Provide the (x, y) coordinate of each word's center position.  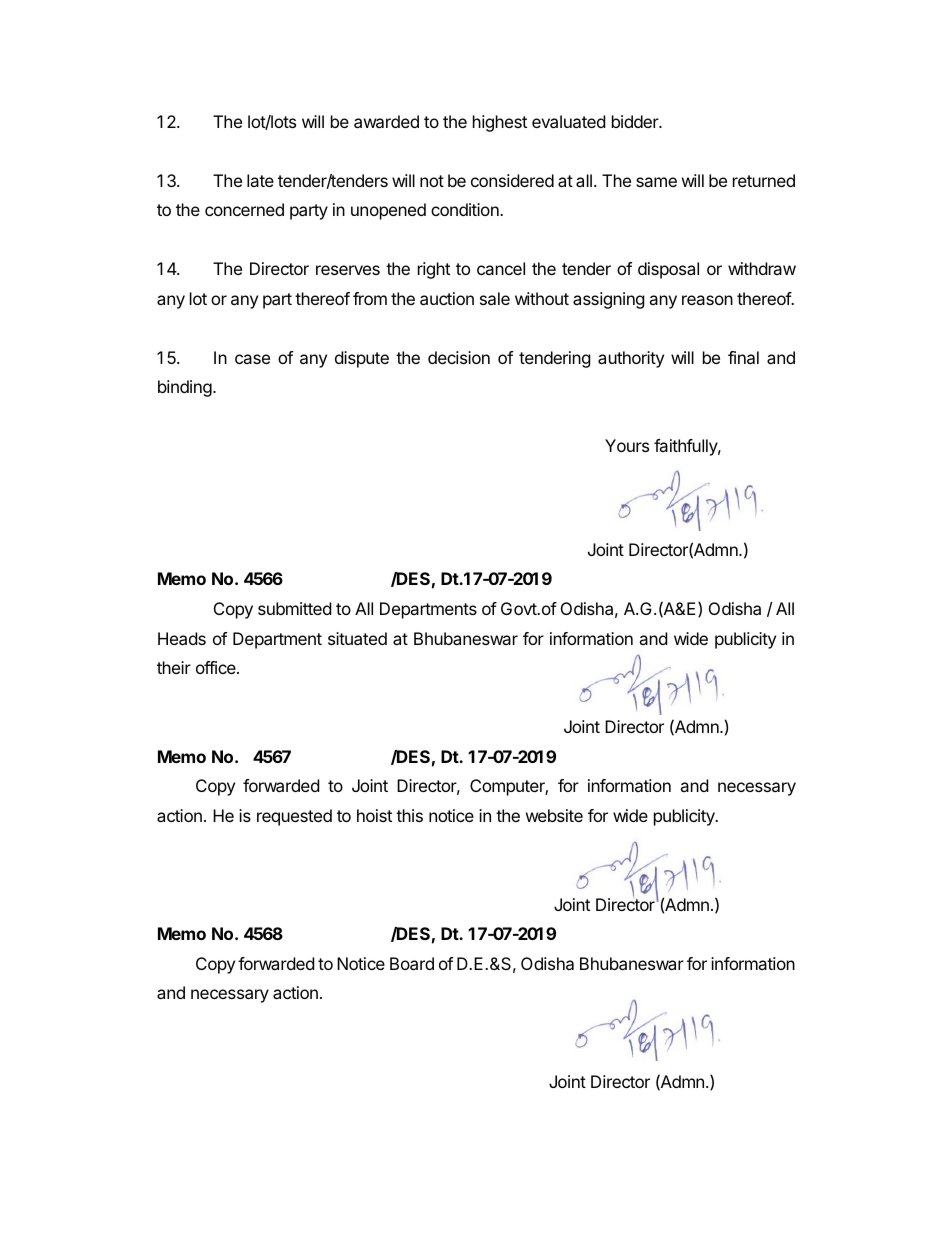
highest (500, 123)
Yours (627, 445)
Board (412, 963)
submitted (294, 608)
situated (357, 638)
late (260, 180)
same (656, 182)
